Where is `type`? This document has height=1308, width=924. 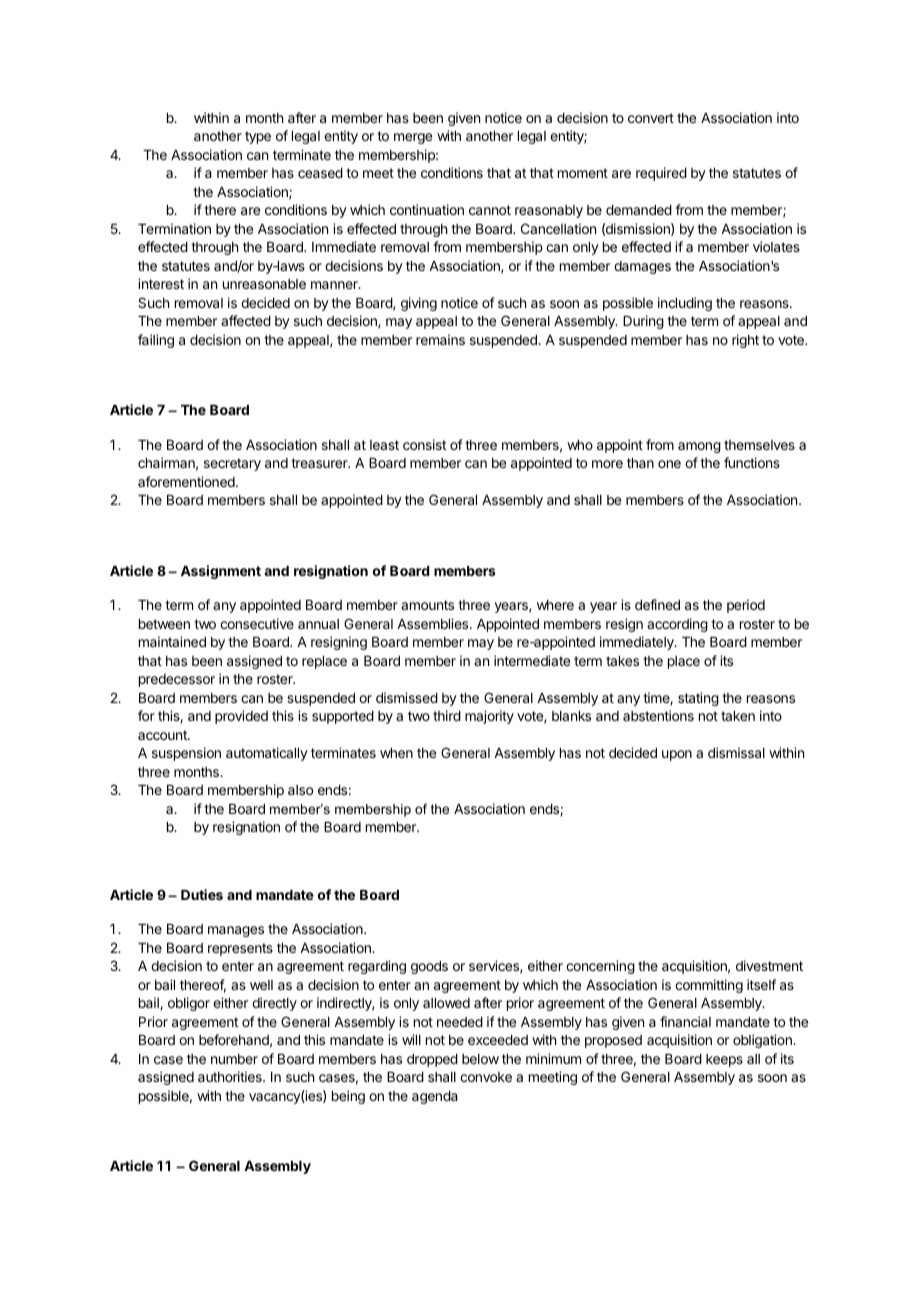 type is located at coordinates (258, 137).
